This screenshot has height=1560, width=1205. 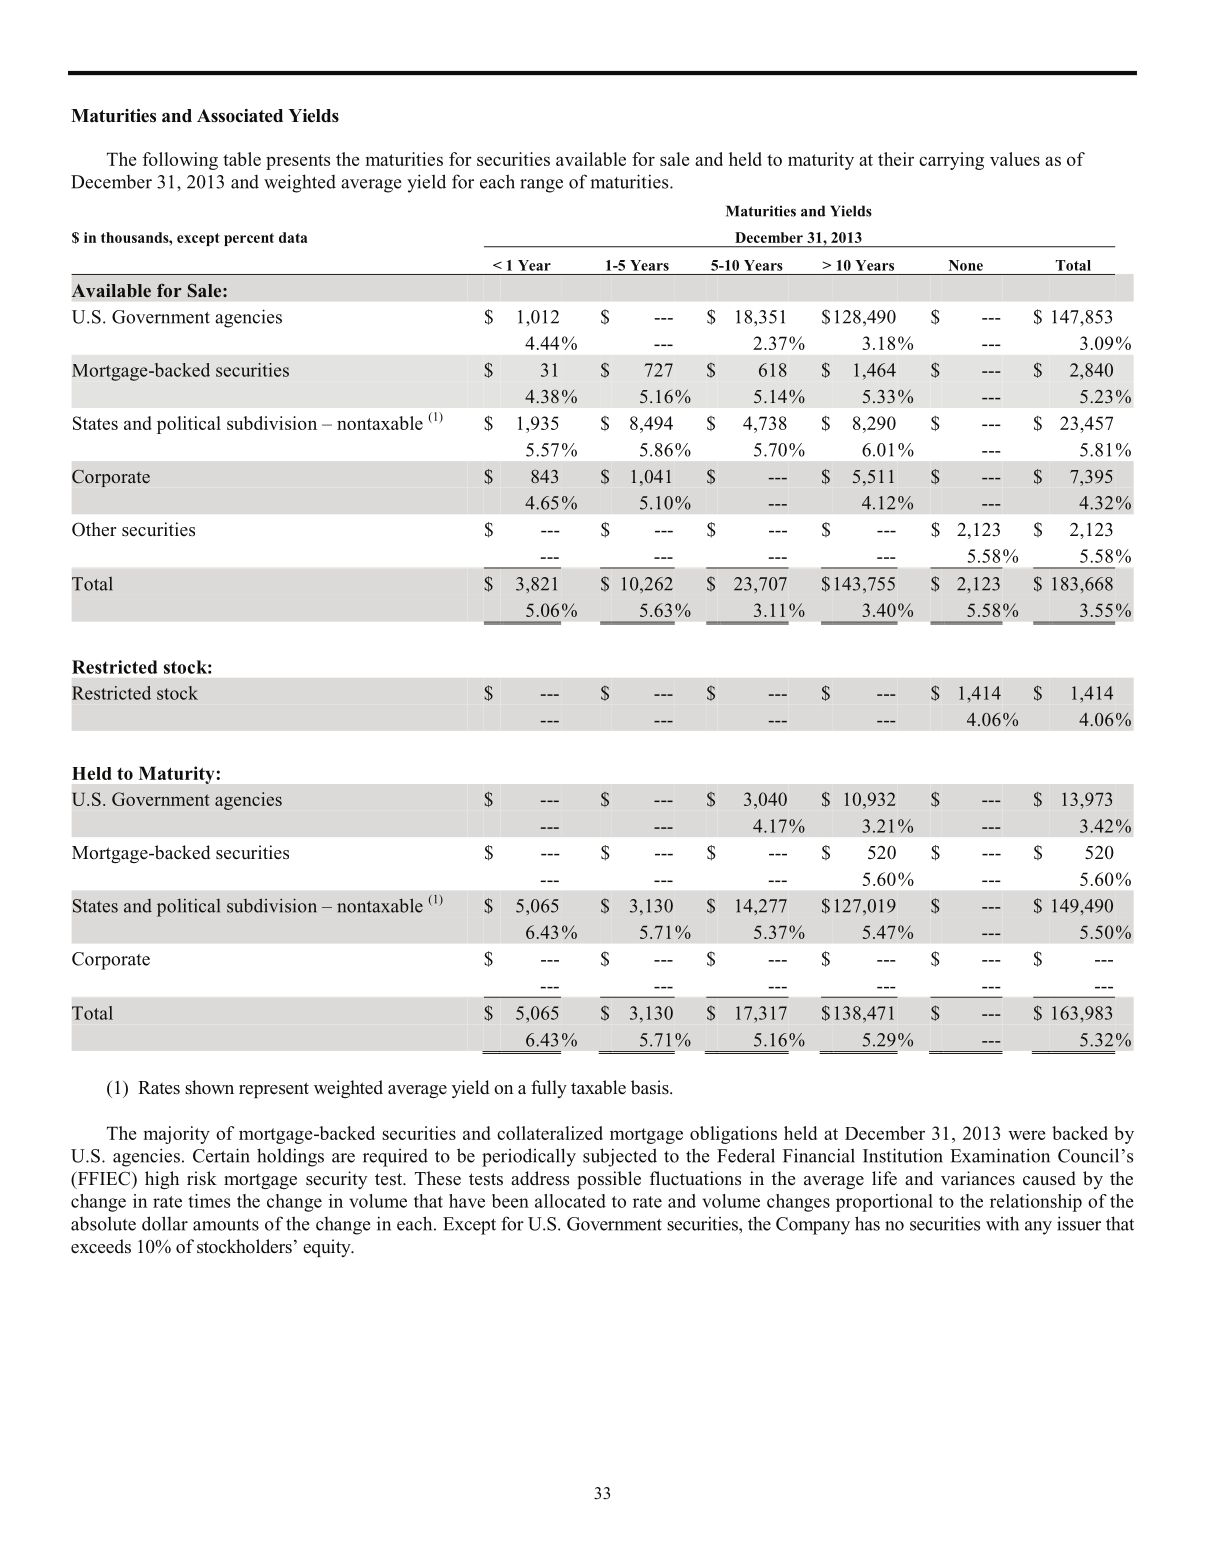 I want to click on with, so click(x=1002, y=1223).
